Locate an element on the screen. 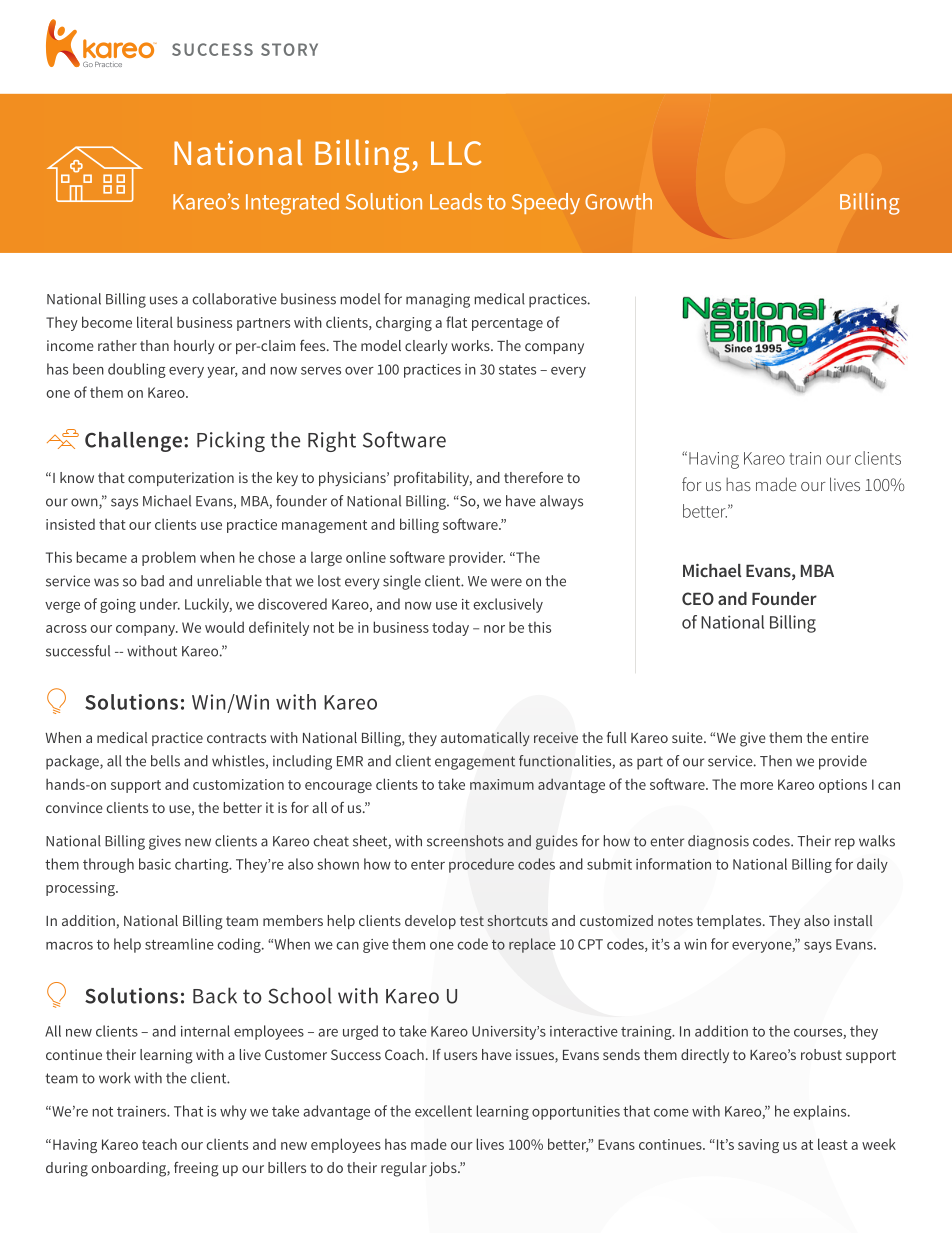  LLC is located at coordinates (456, 153).
